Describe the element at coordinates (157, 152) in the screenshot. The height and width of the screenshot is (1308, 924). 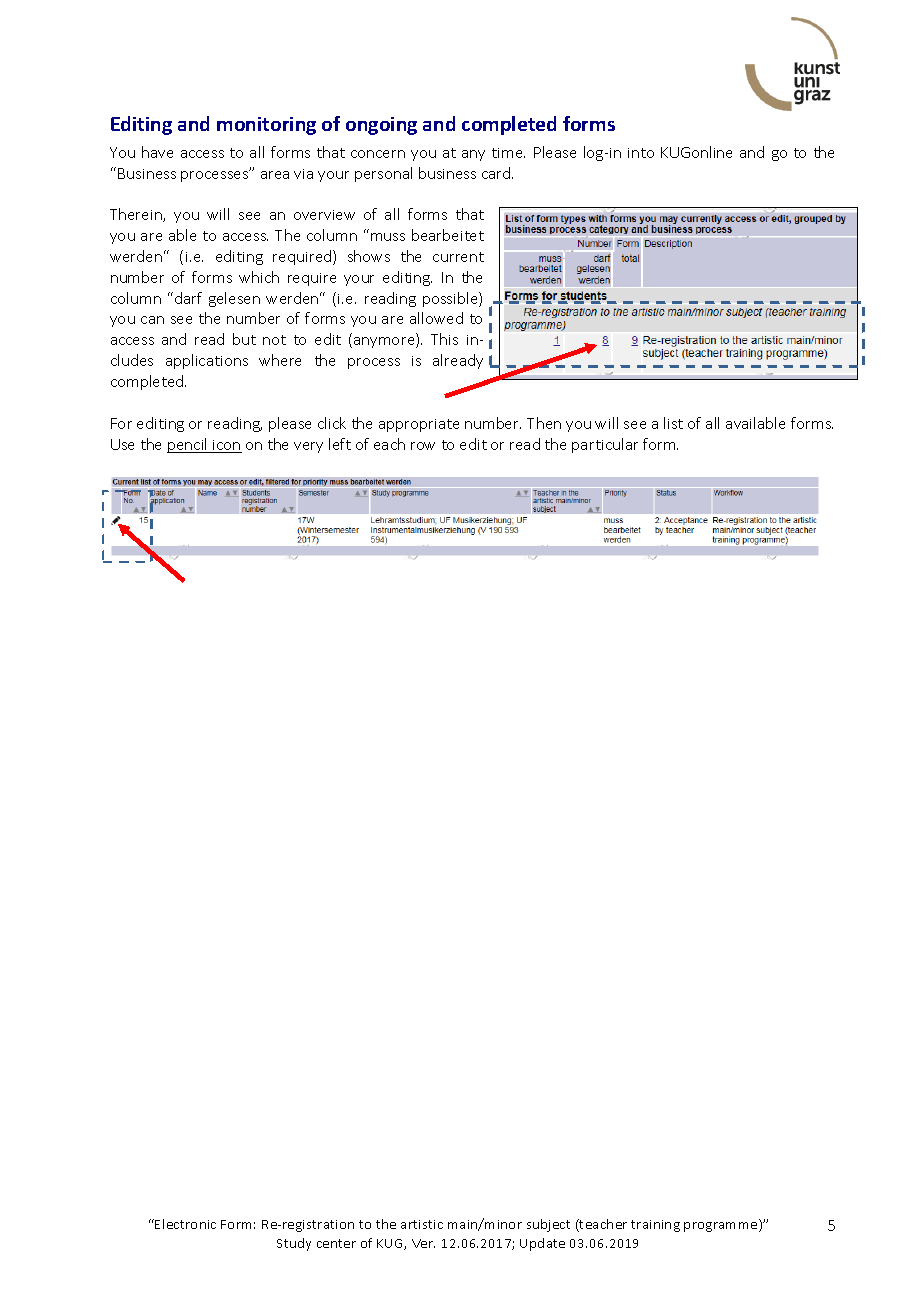
I see `have` at that location.
